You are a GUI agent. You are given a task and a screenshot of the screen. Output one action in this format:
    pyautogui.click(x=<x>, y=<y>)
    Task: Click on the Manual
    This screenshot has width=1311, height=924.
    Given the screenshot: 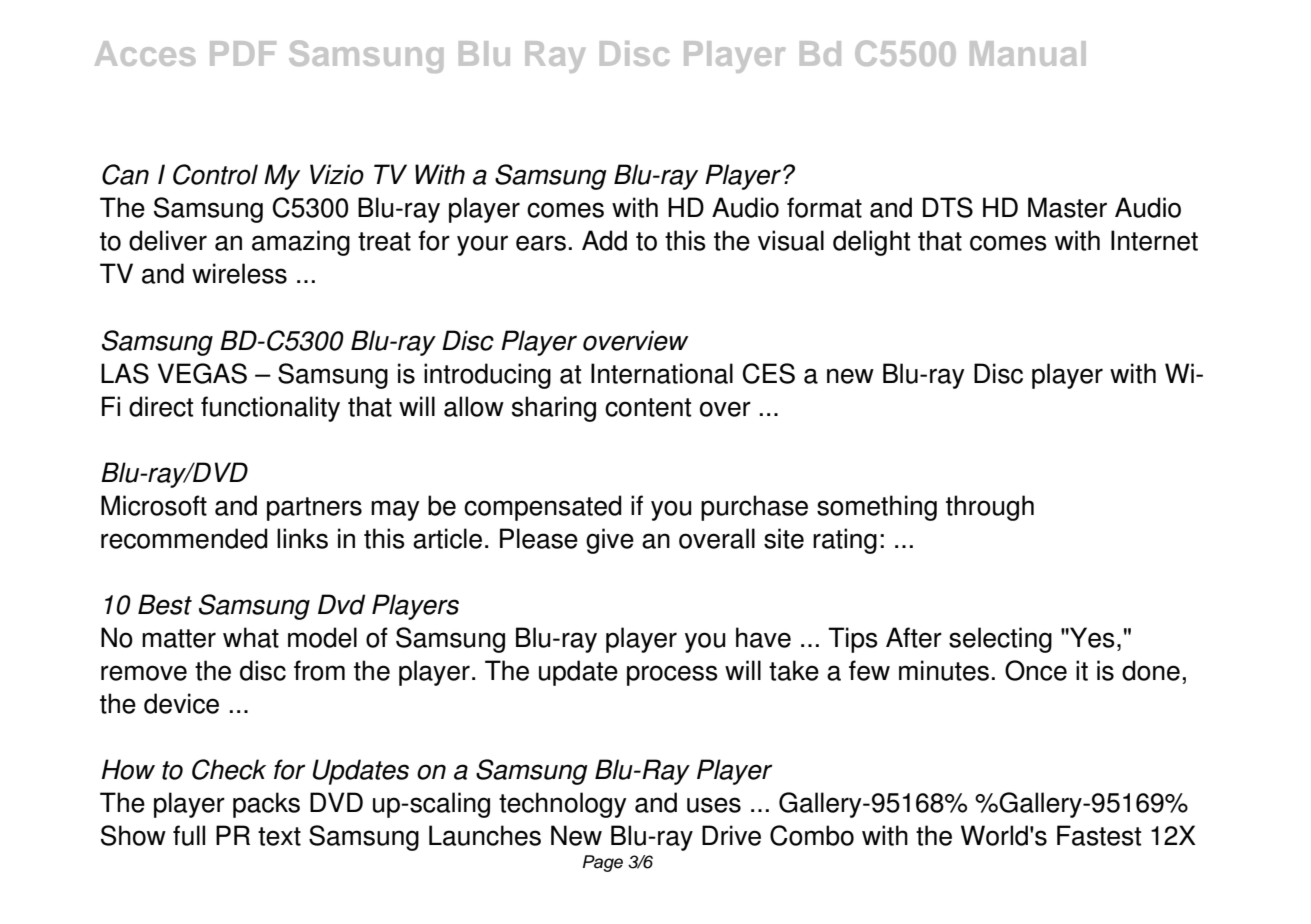 What is the action you would take?
    pyautogui.click(x=1028, y=53)
